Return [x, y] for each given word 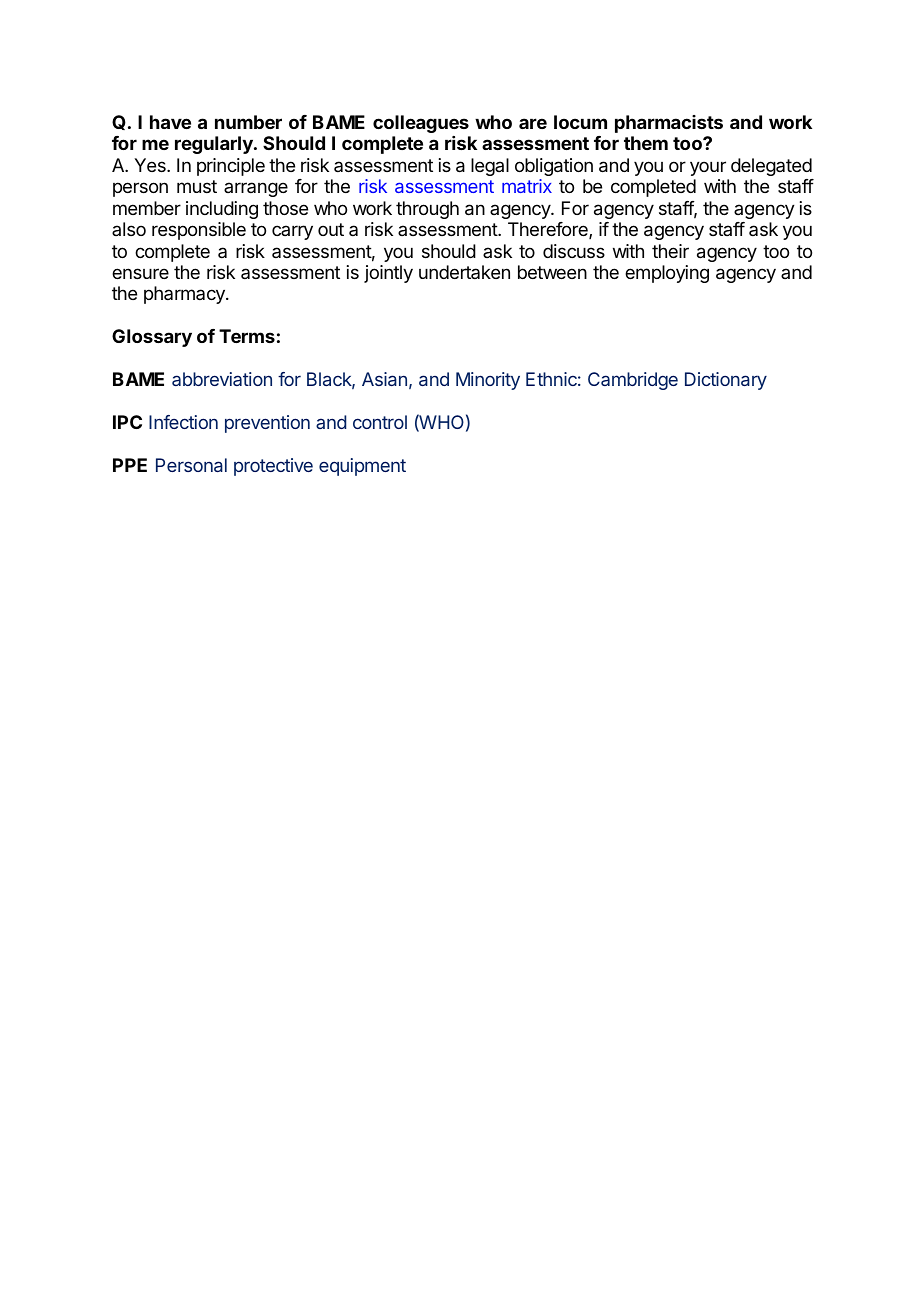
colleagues [421, 124]
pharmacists [669, 124]
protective [273, 467]
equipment [362, 467]
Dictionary [726, 381]
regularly [215, 145]
